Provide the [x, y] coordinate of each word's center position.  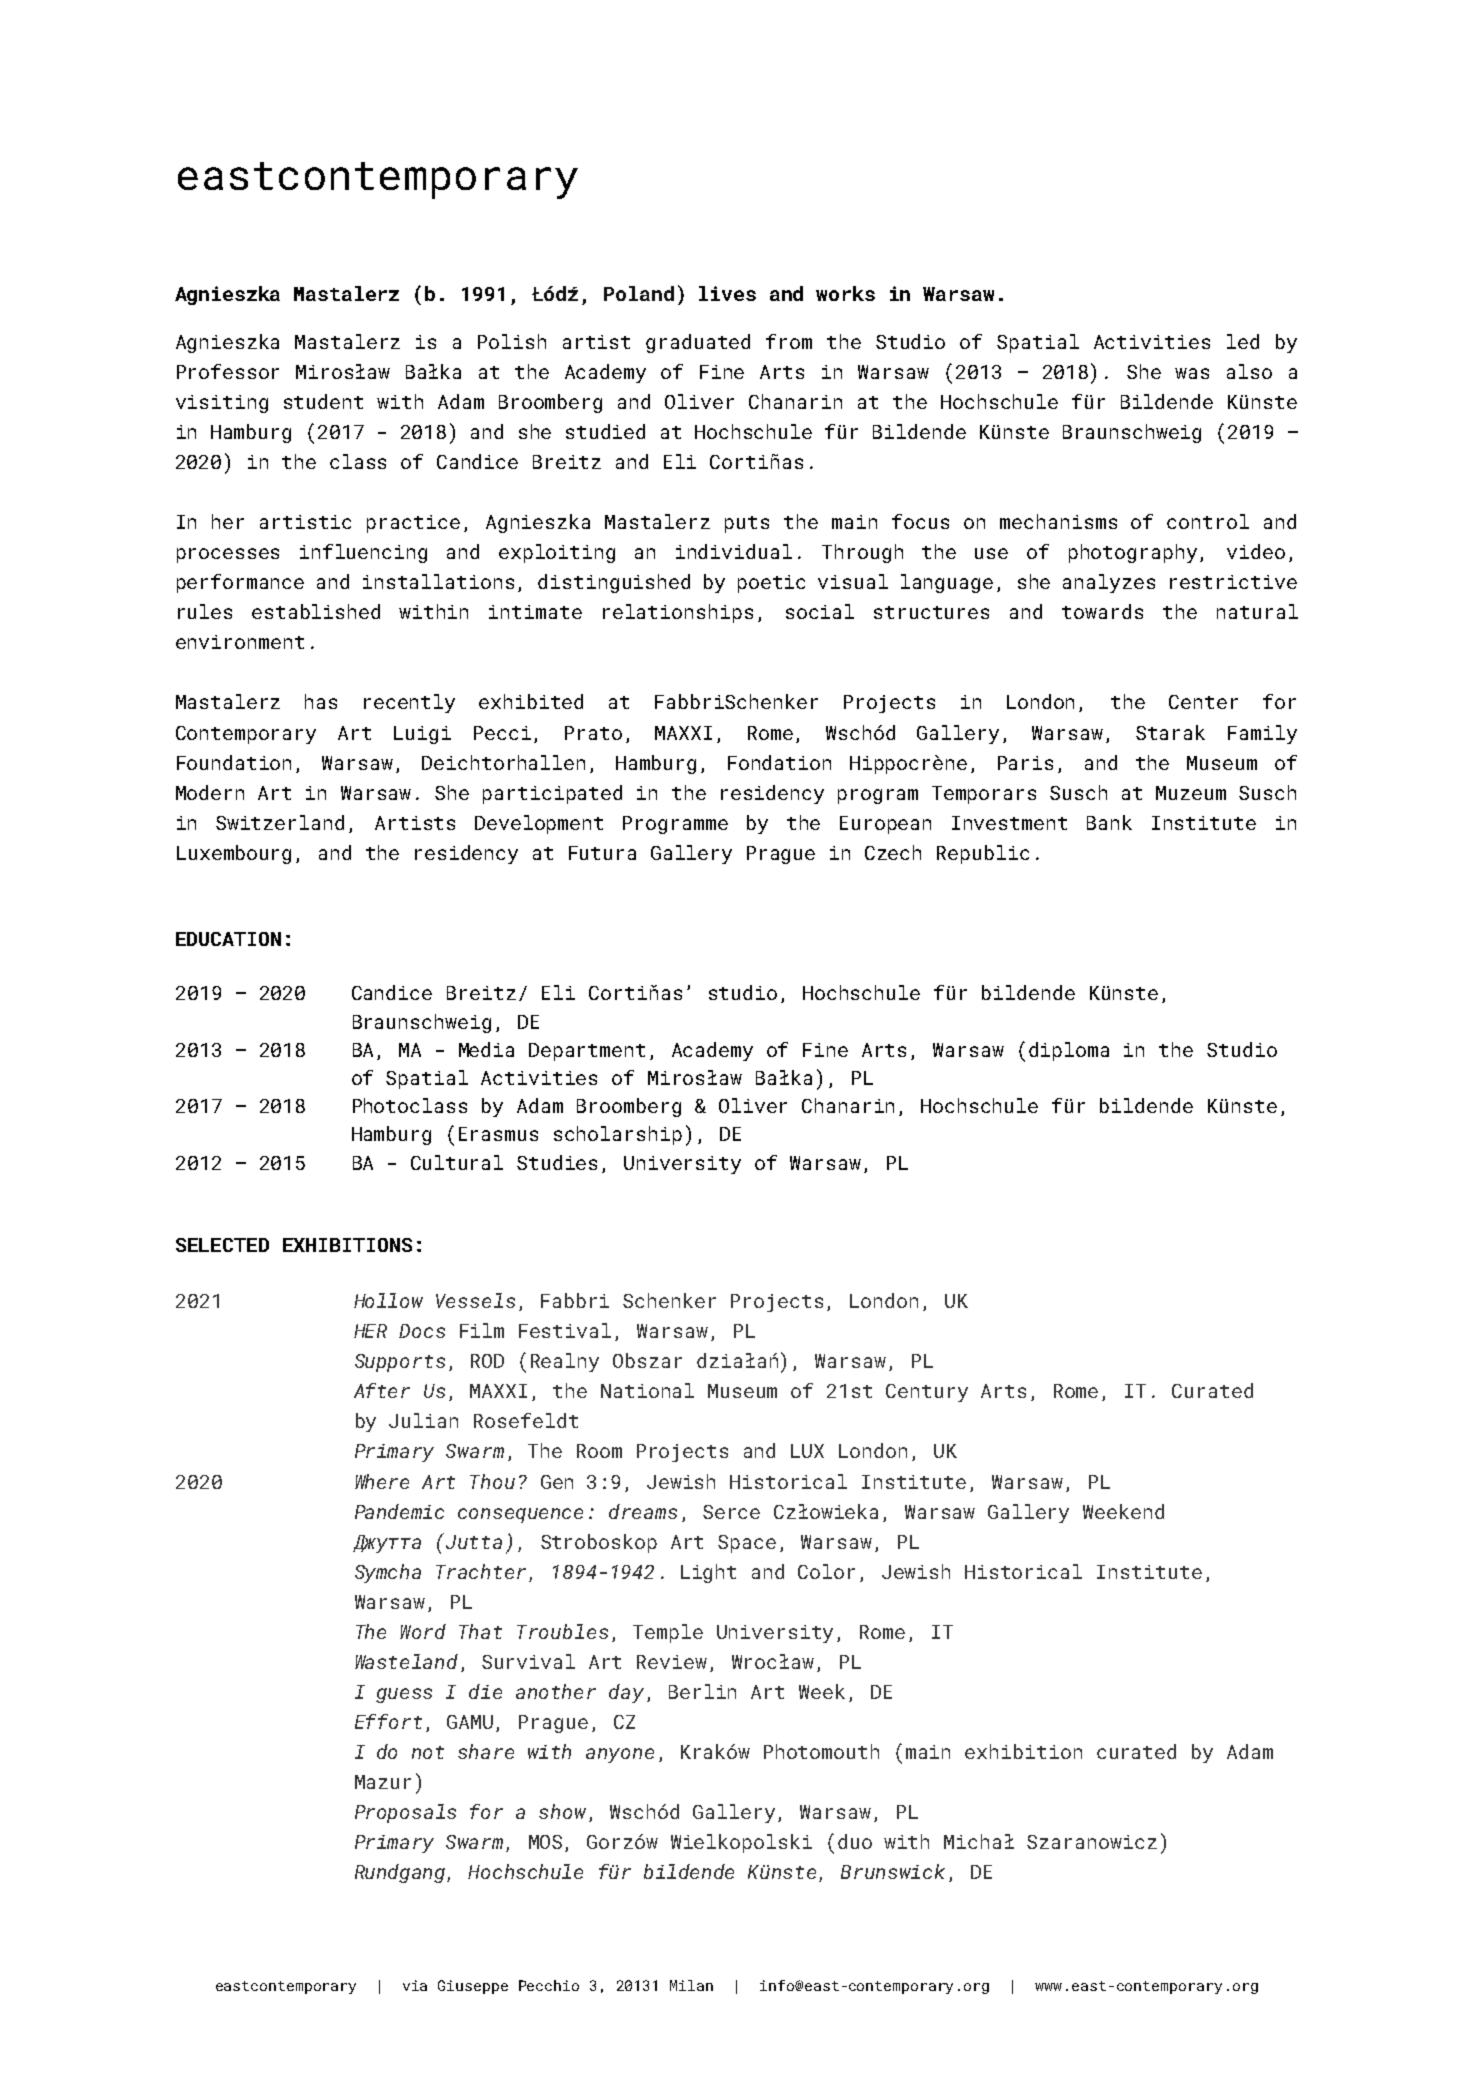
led [1243, 341]
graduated [698, 343]
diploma [1069, 1051]
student [323, 401]
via [415, 1985]
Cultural [457, 1162]
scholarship [618, 1135]
